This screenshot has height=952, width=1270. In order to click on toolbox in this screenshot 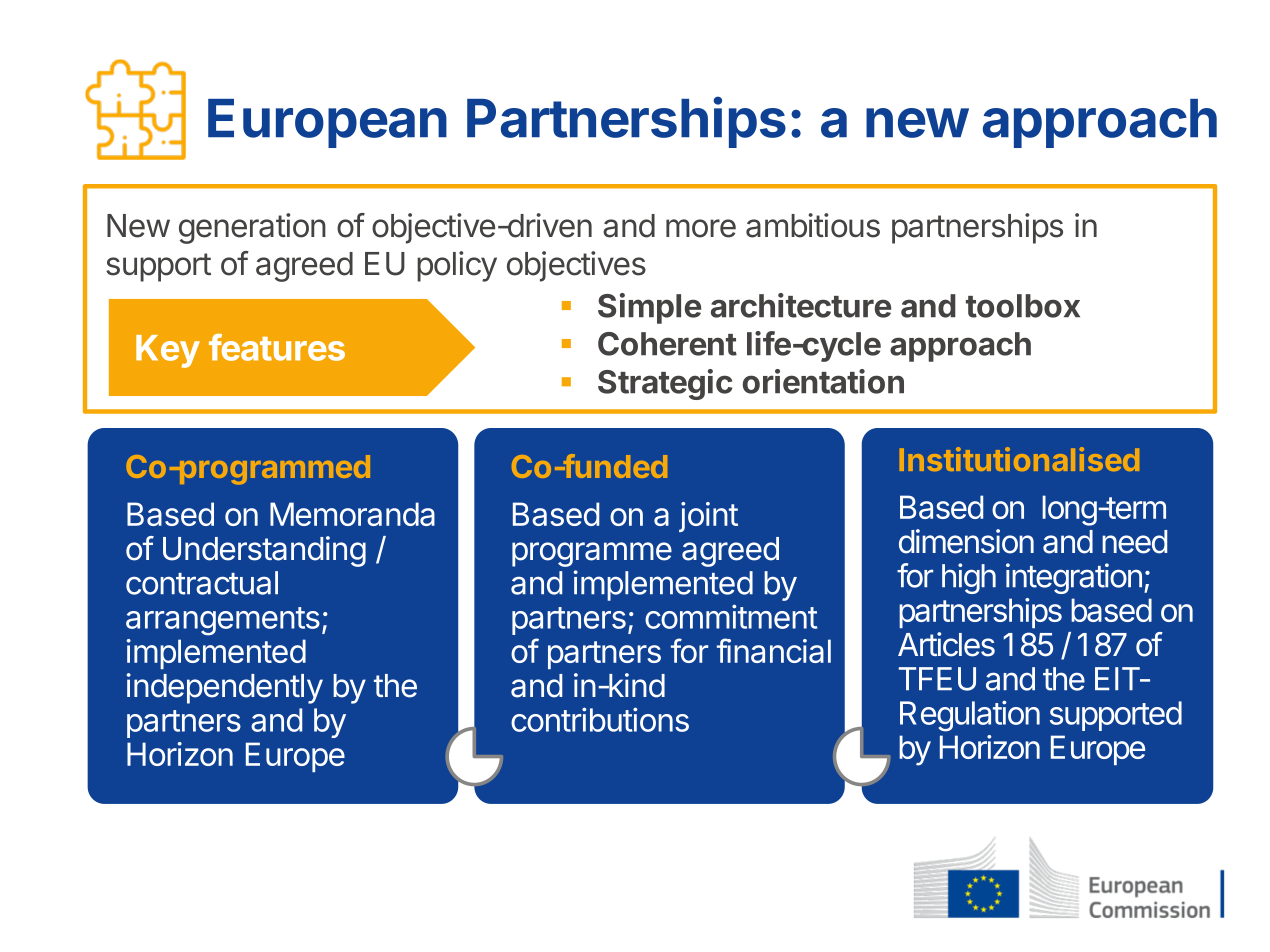, I will do `click(1023, 306)`.
